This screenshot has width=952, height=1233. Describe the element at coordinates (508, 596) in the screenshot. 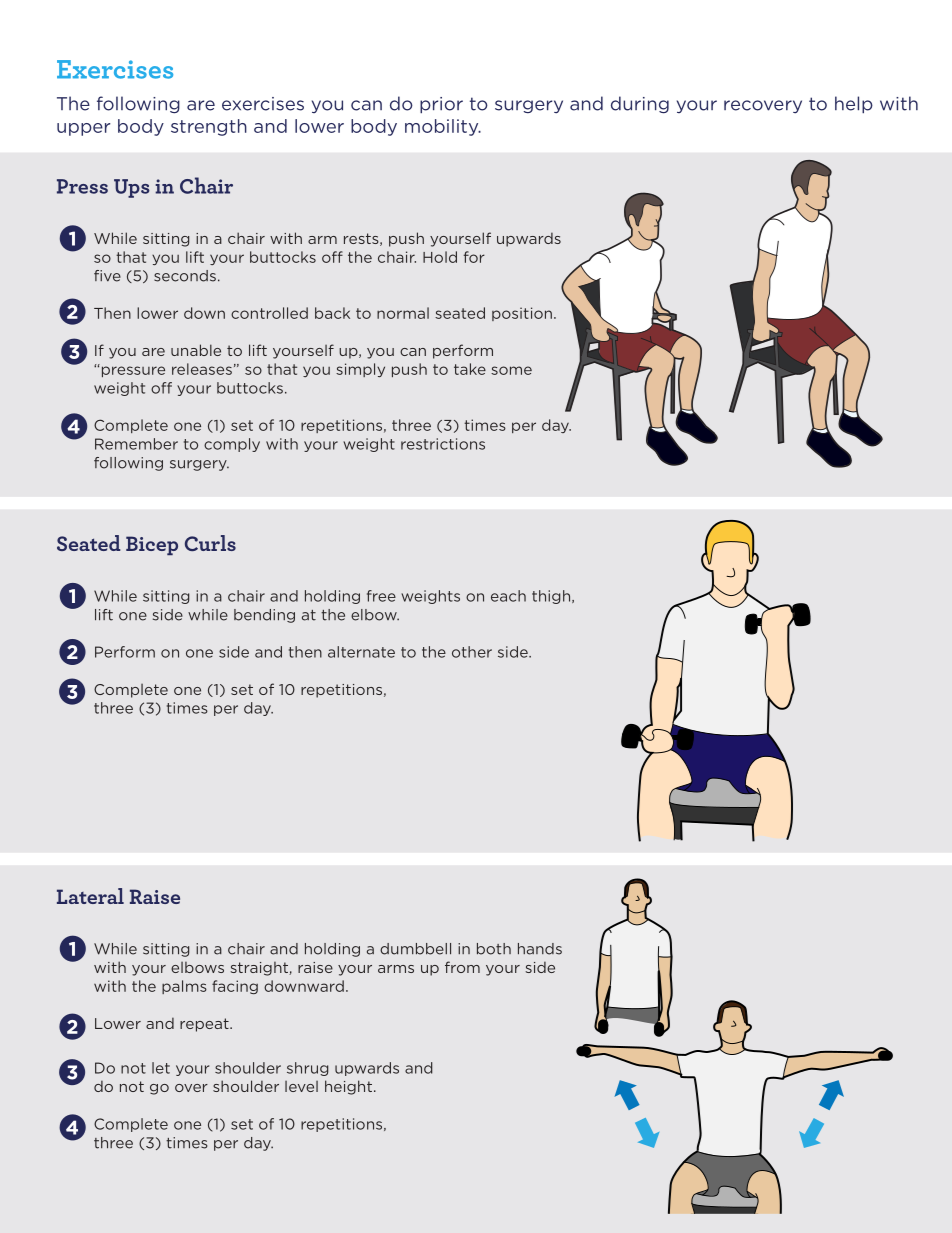

I see `each` at that location.
